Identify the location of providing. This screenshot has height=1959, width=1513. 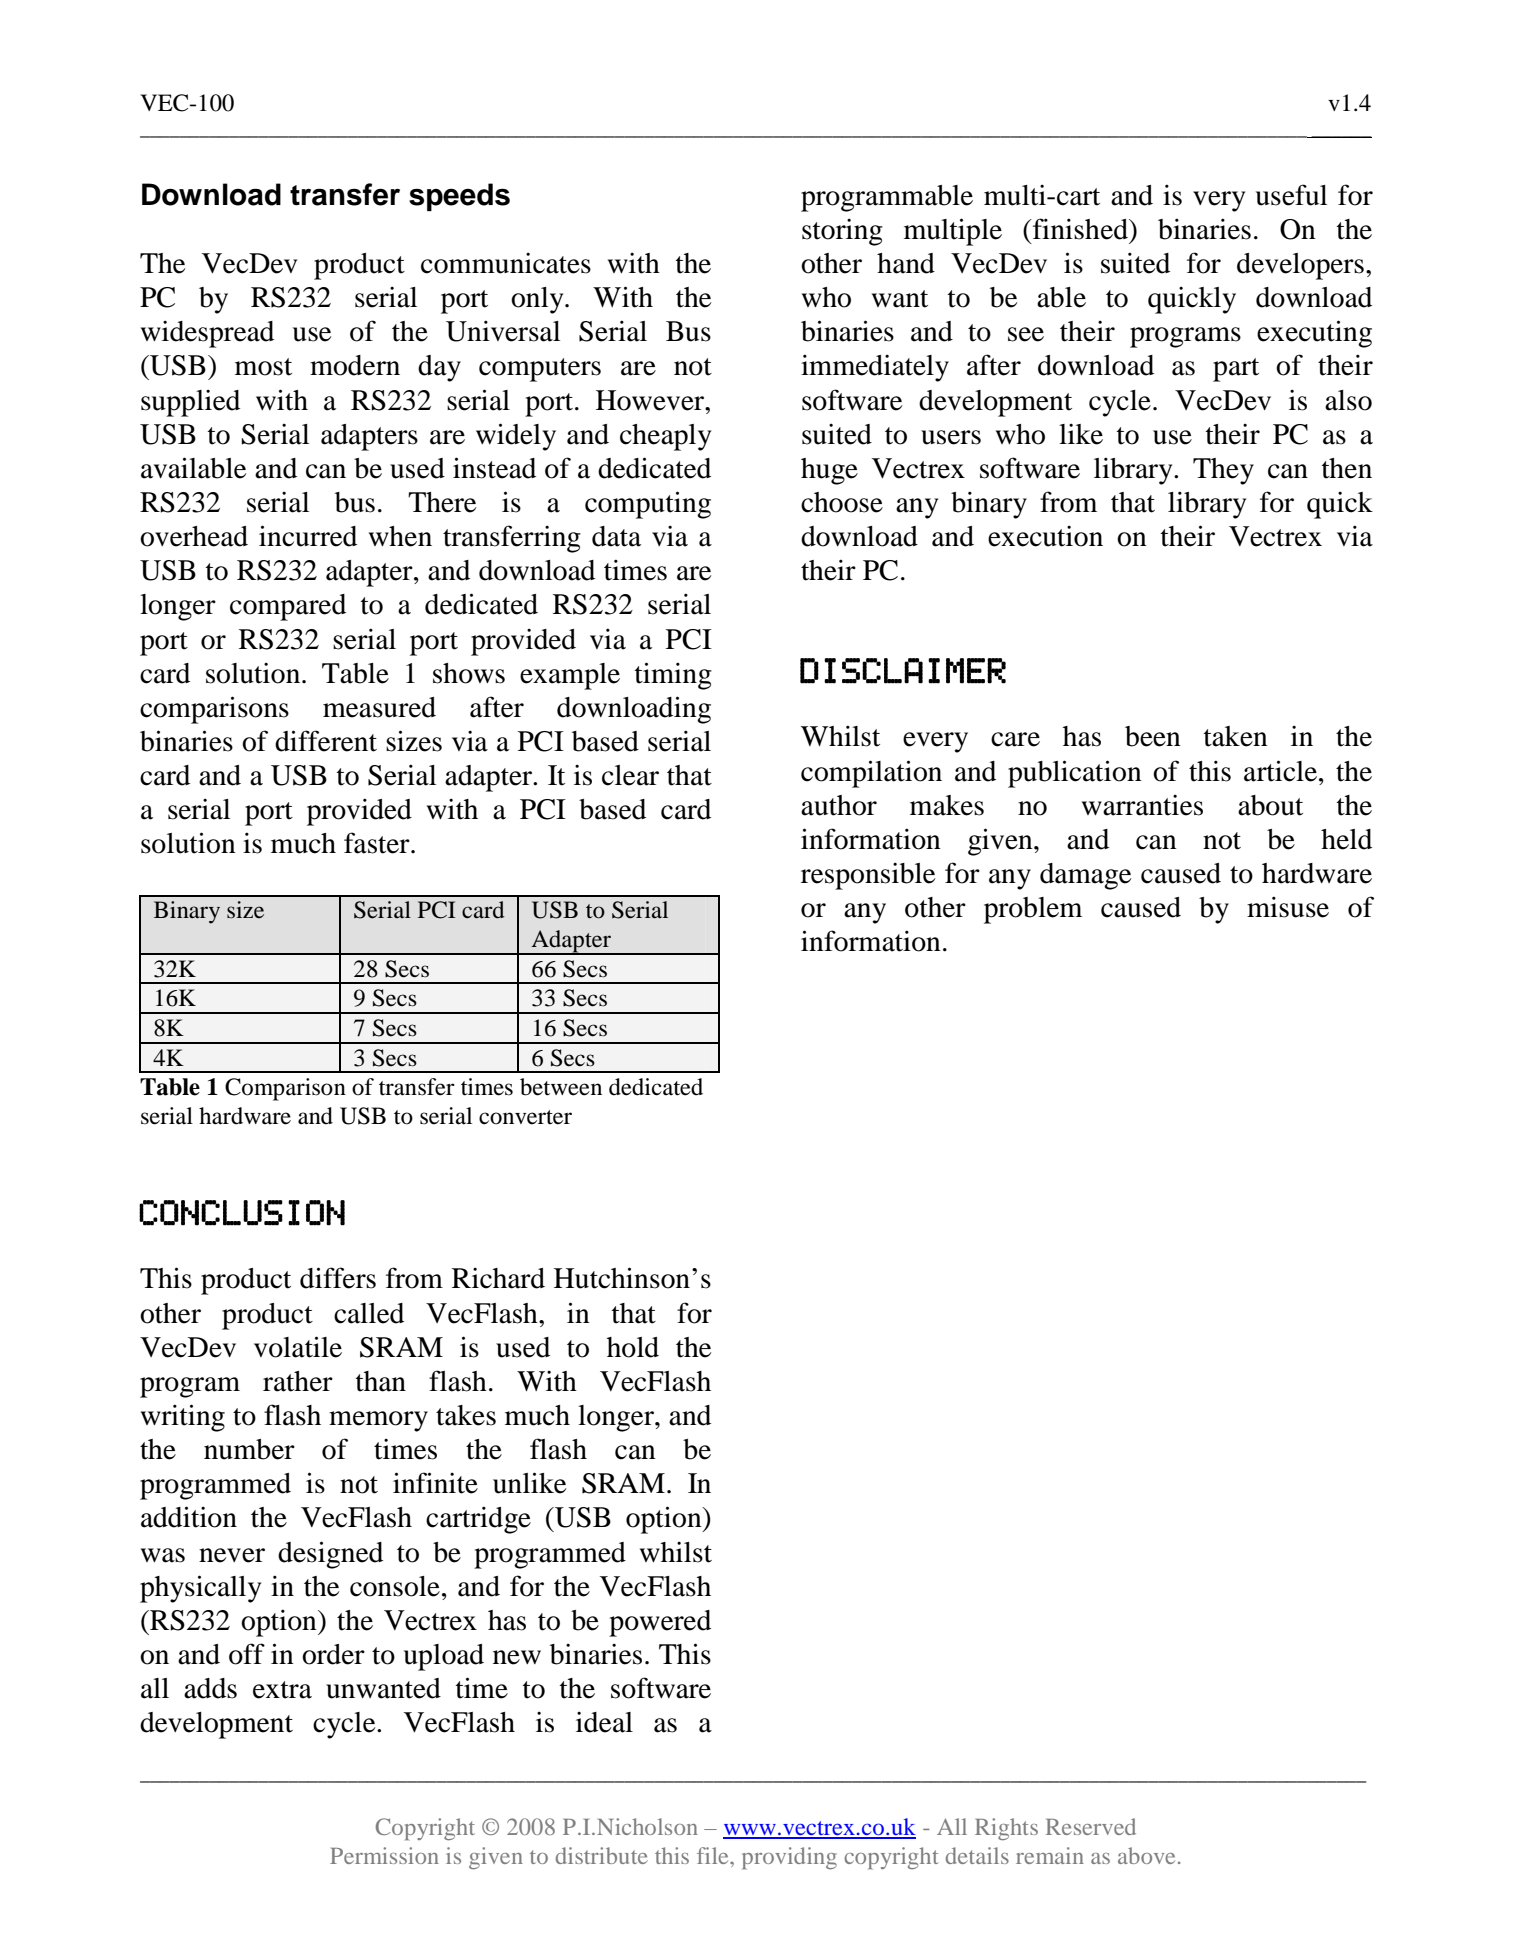
(789, 1858).
